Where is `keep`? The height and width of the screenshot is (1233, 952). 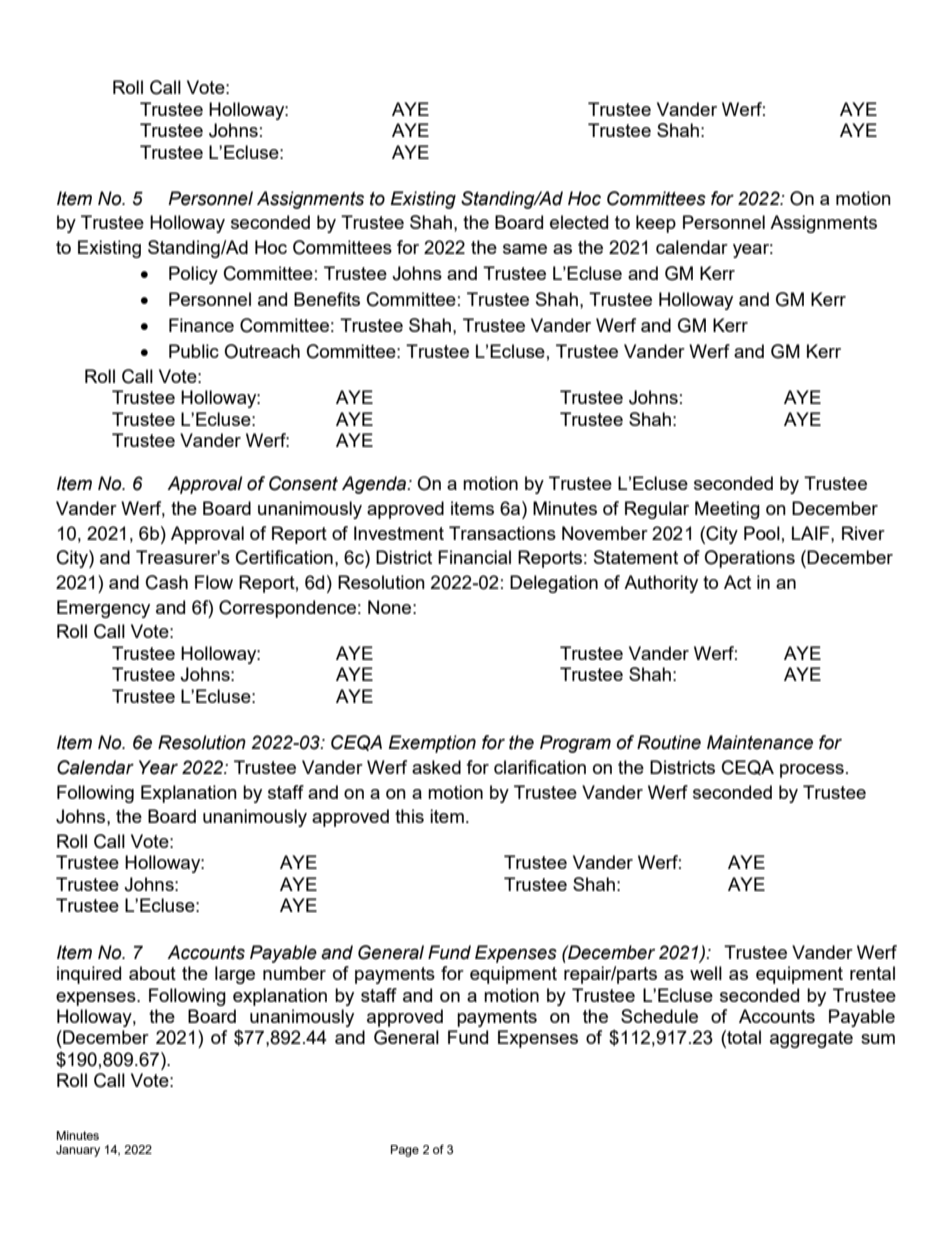
keep is located at coordinates (656, 224).
